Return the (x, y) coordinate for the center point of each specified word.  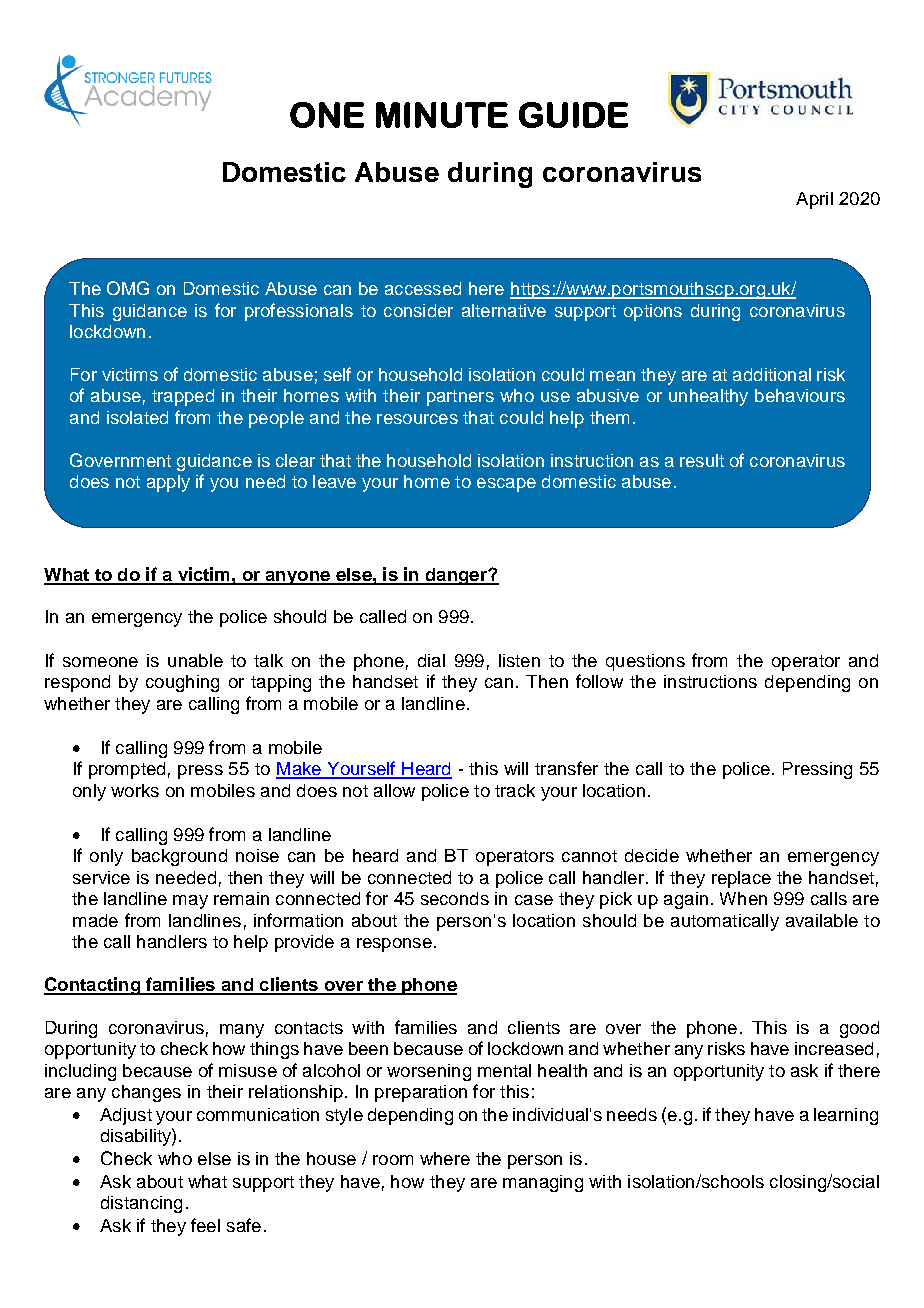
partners (460, 398)
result (702, 460)
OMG (128, 288)
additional (772, 374)
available (822, 920)
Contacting (93, 986)
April (814, 200)
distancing (141, 1204)
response (394, 945)
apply (168, 483)
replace (741, 879)
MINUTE (442, 115)
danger (456, 576)
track (515, 790)
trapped (183, 397)
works (135, 790)
